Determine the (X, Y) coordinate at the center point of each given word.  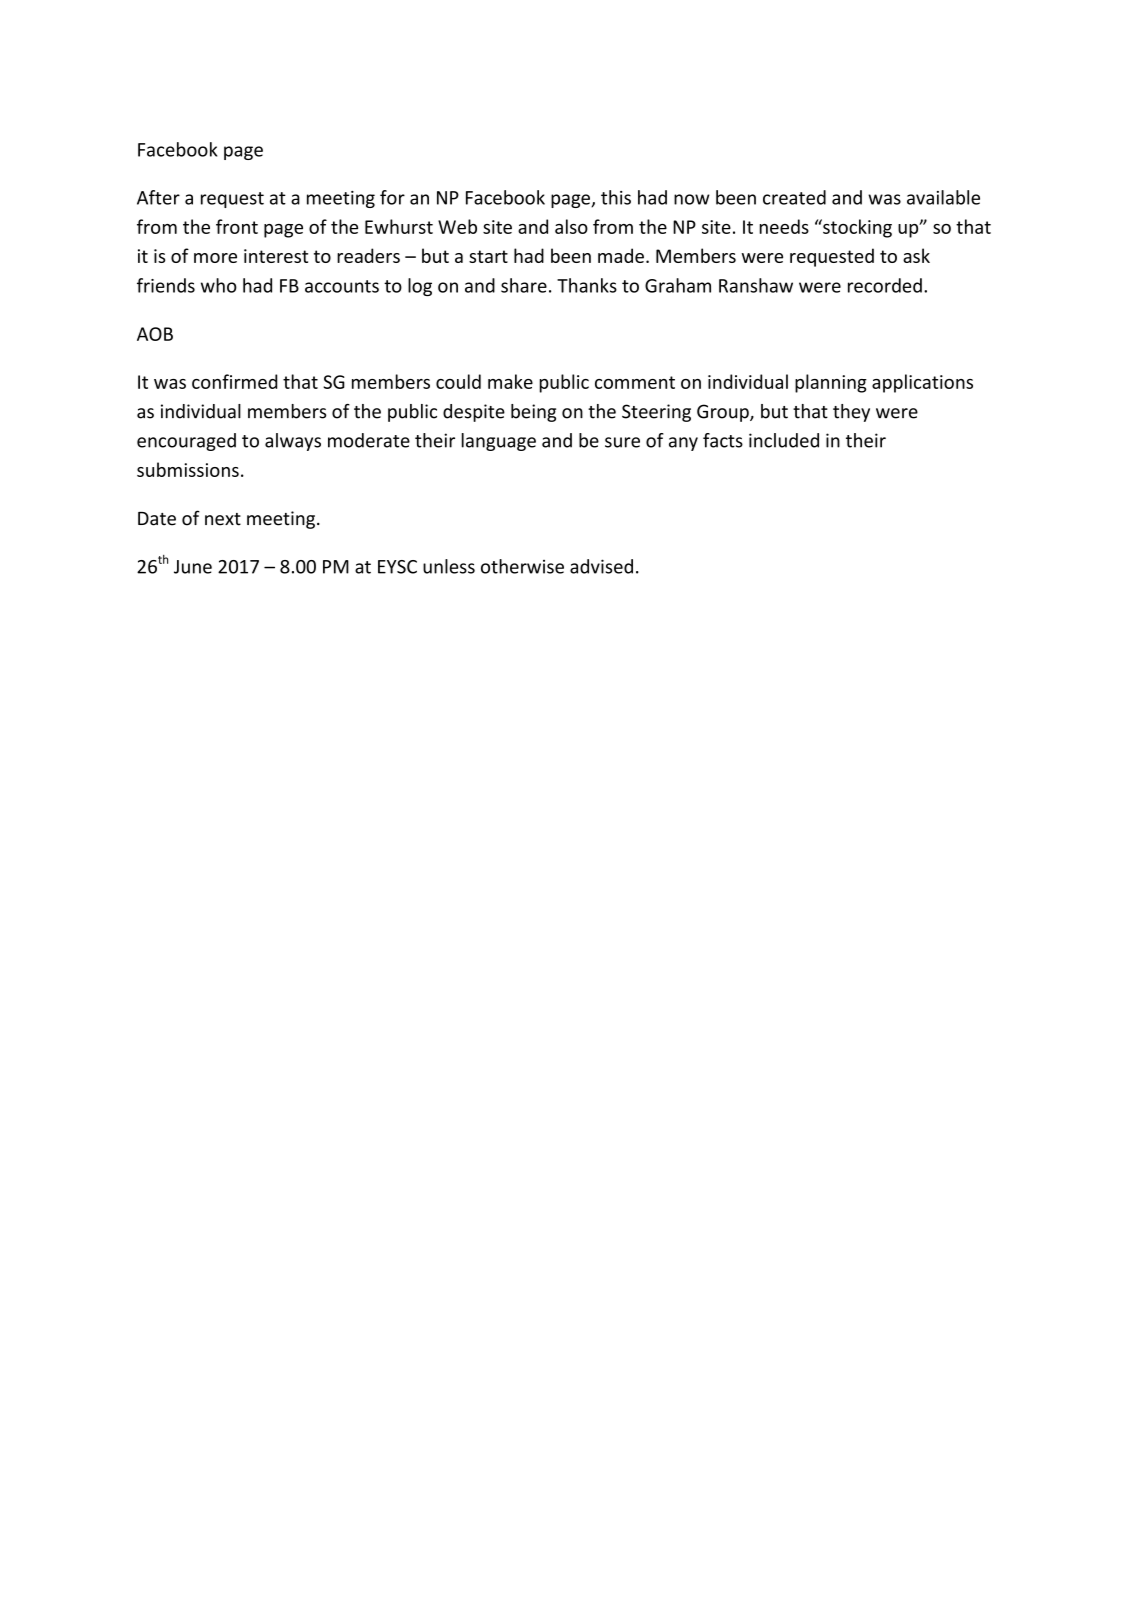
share (524, 285)
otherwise (522, 566)
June (193, 567)
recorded (885, 285)
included (784, 440)
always (293, 442)
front (237, 226)
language (499, 442)
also (571, 226)
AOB (155, 334)
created (794, 197)
